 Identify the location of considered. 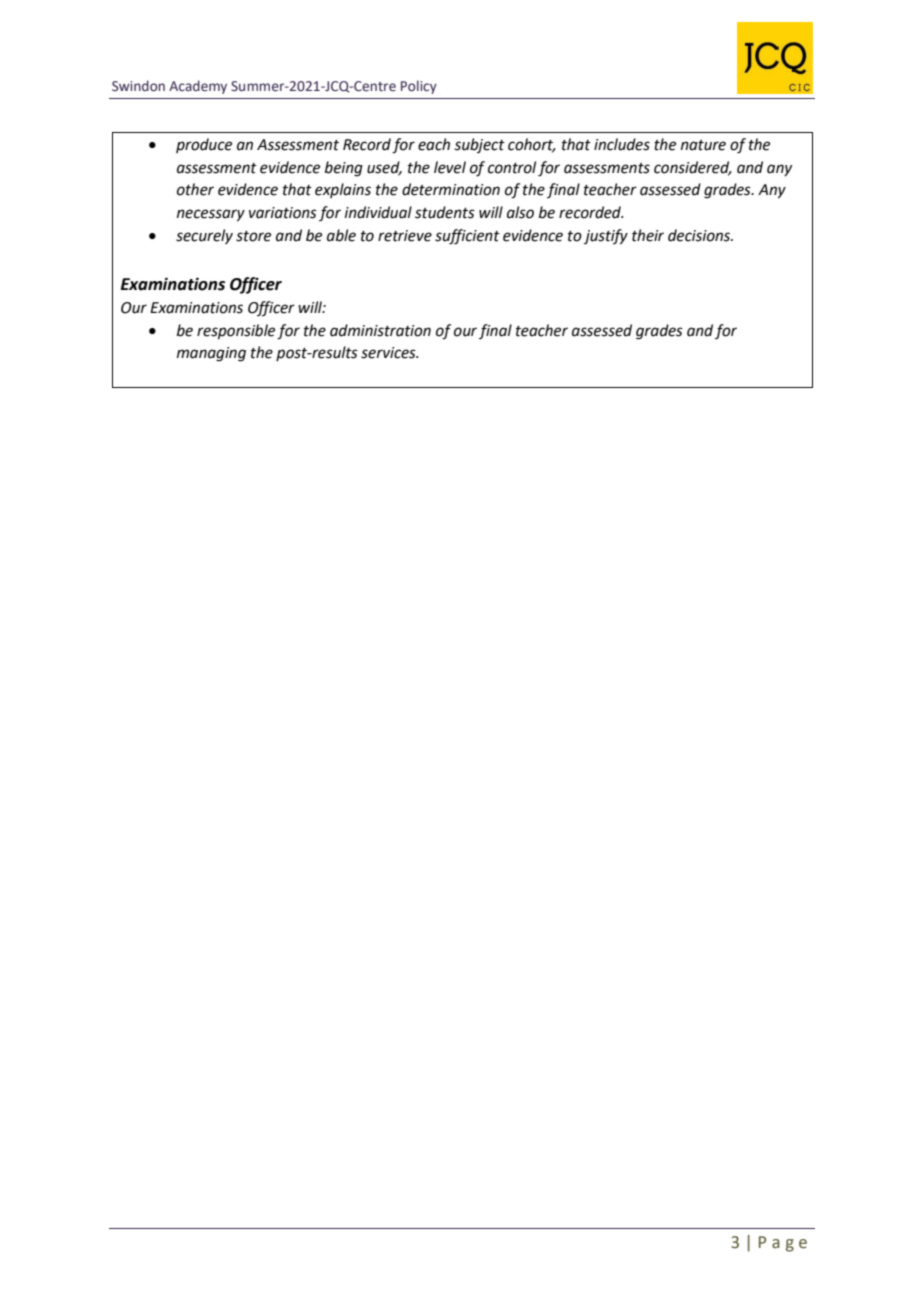
(693, 168).
